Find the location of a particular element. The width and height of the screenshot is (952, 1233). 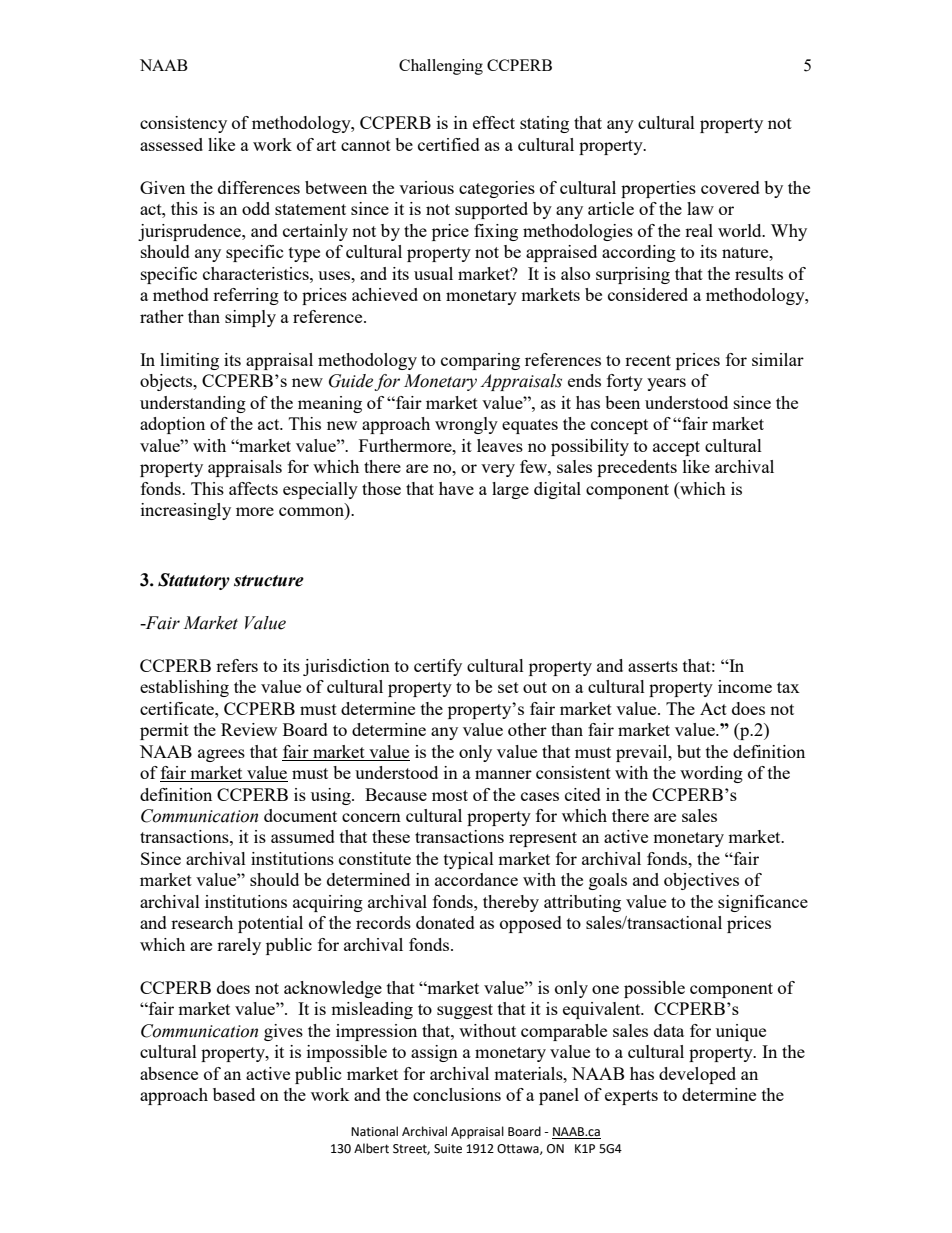

structure is located at coordinates (269, 581).
